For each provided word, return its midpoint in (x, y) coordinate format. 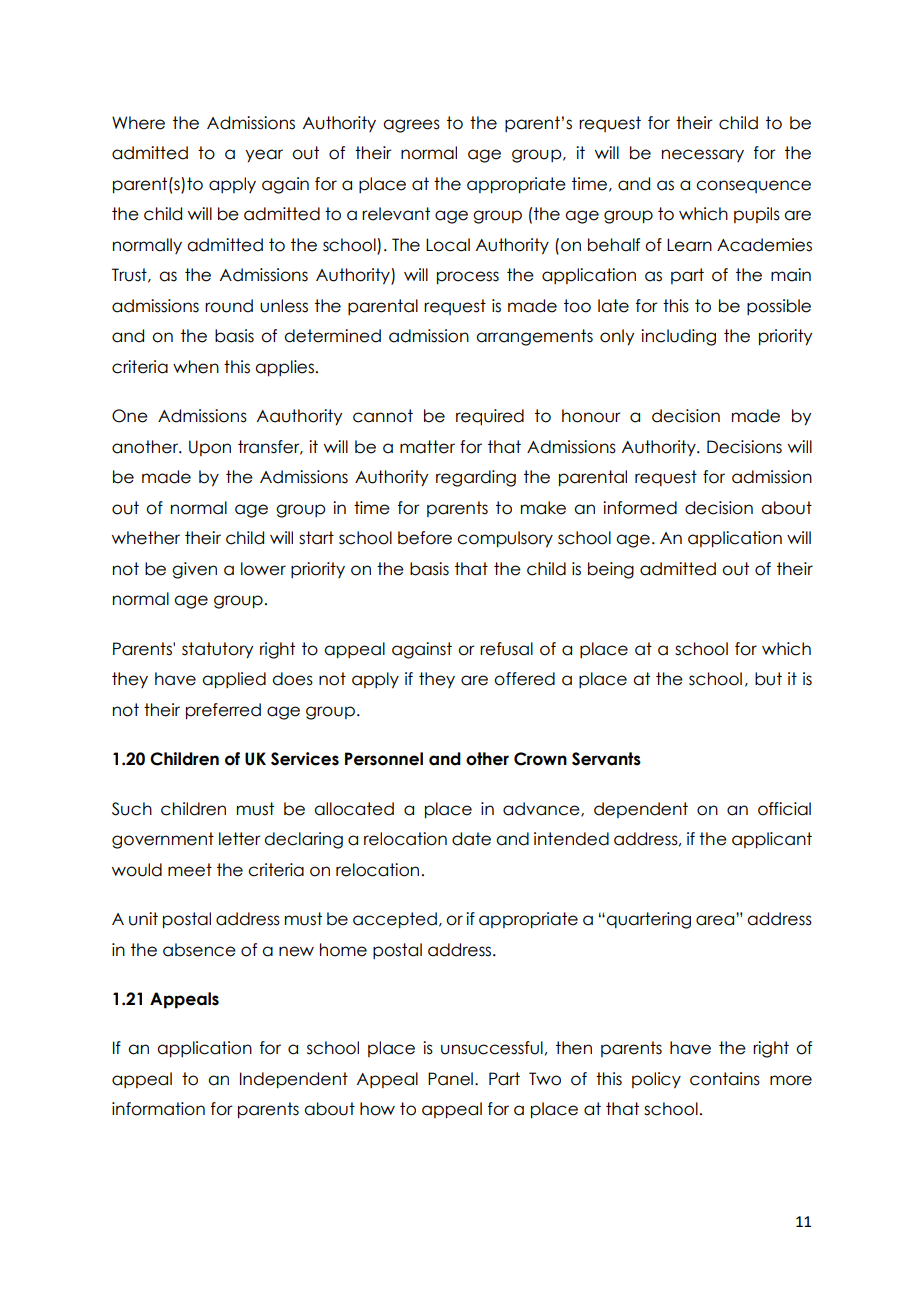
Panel (450, 1079)
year (264, 156)
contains (725, 1079)
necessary (703, 155)
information (158, 1109)
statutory (217, 650)
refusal (506, 649)
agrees (411, 126)
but (768, 679)
